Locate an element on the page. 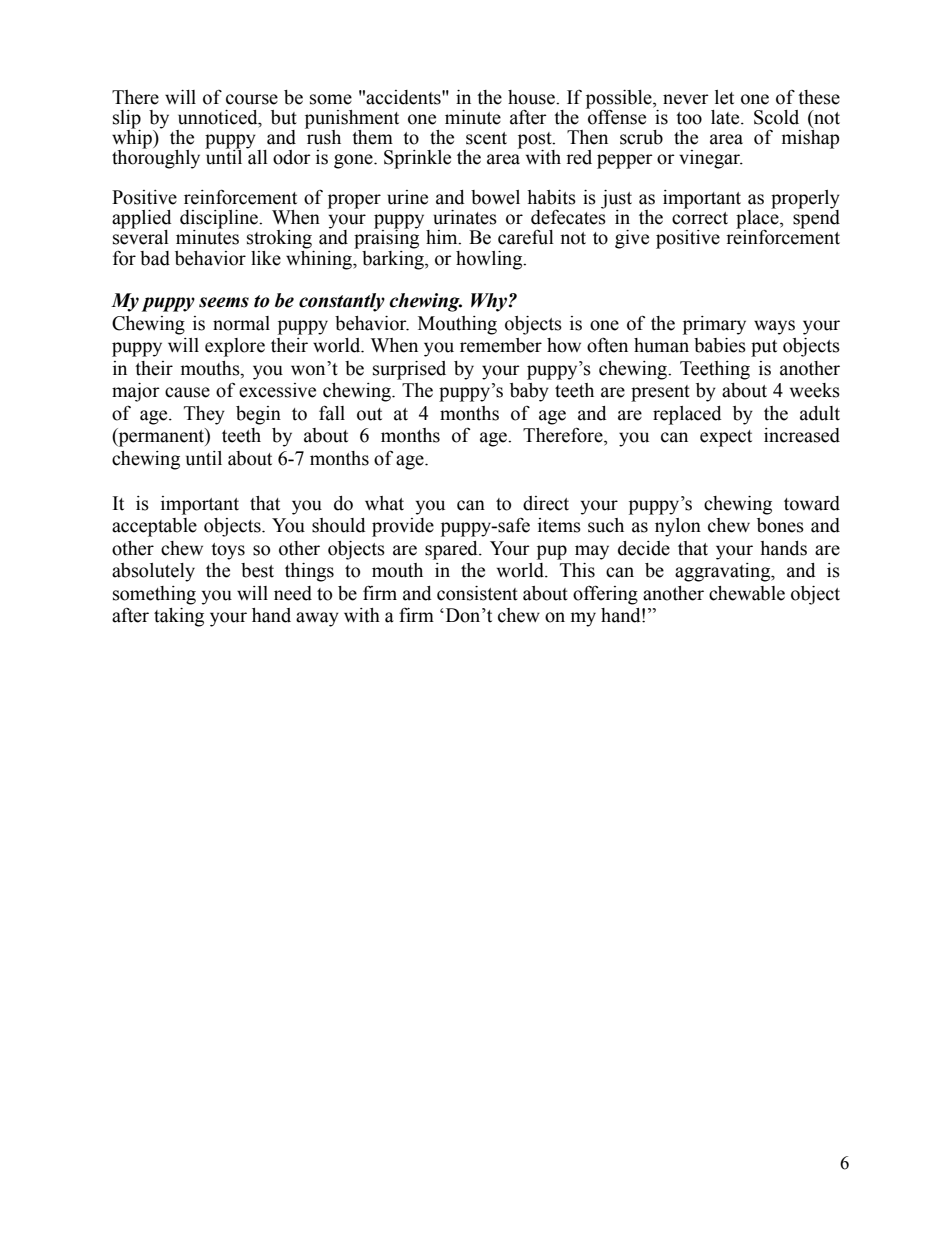  howling is located at coordinates (490, 260).
